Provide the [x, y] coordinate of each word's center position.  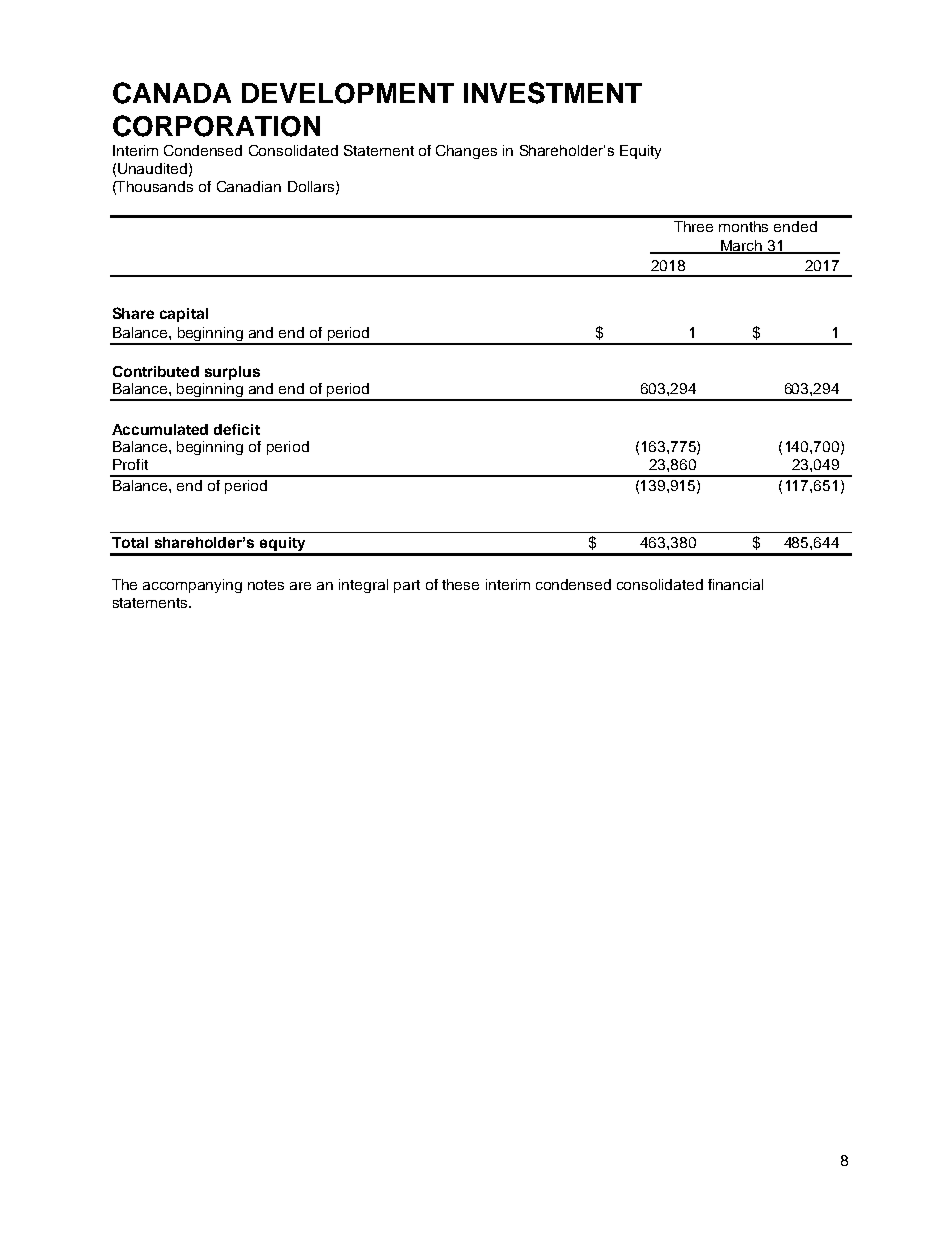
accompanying [192, 586]
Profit [130, 464]
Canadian [249, 186]
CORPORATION [216, 126]
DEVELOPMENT [348, 93]
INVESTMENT [553, 93]
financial [735, 584]
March [741, 247]
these [460, 584]
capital [184, 315]
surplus [232, 373]
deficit [237, 429]
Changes [466, 152]
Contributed [156, 371]
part [407, 586]
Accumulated [160, 429]
